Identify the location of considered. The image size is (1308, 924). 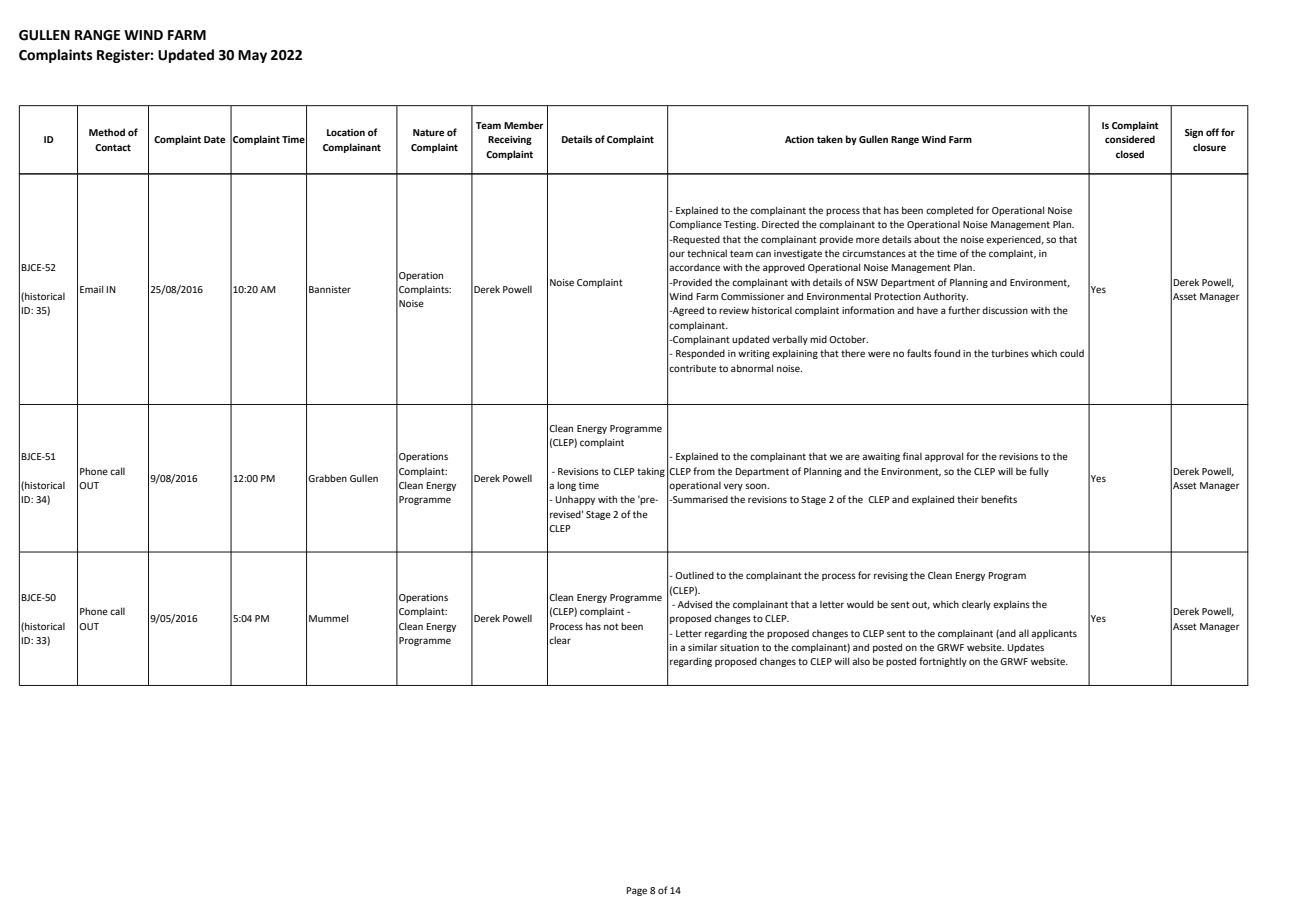
(1130, 139).
